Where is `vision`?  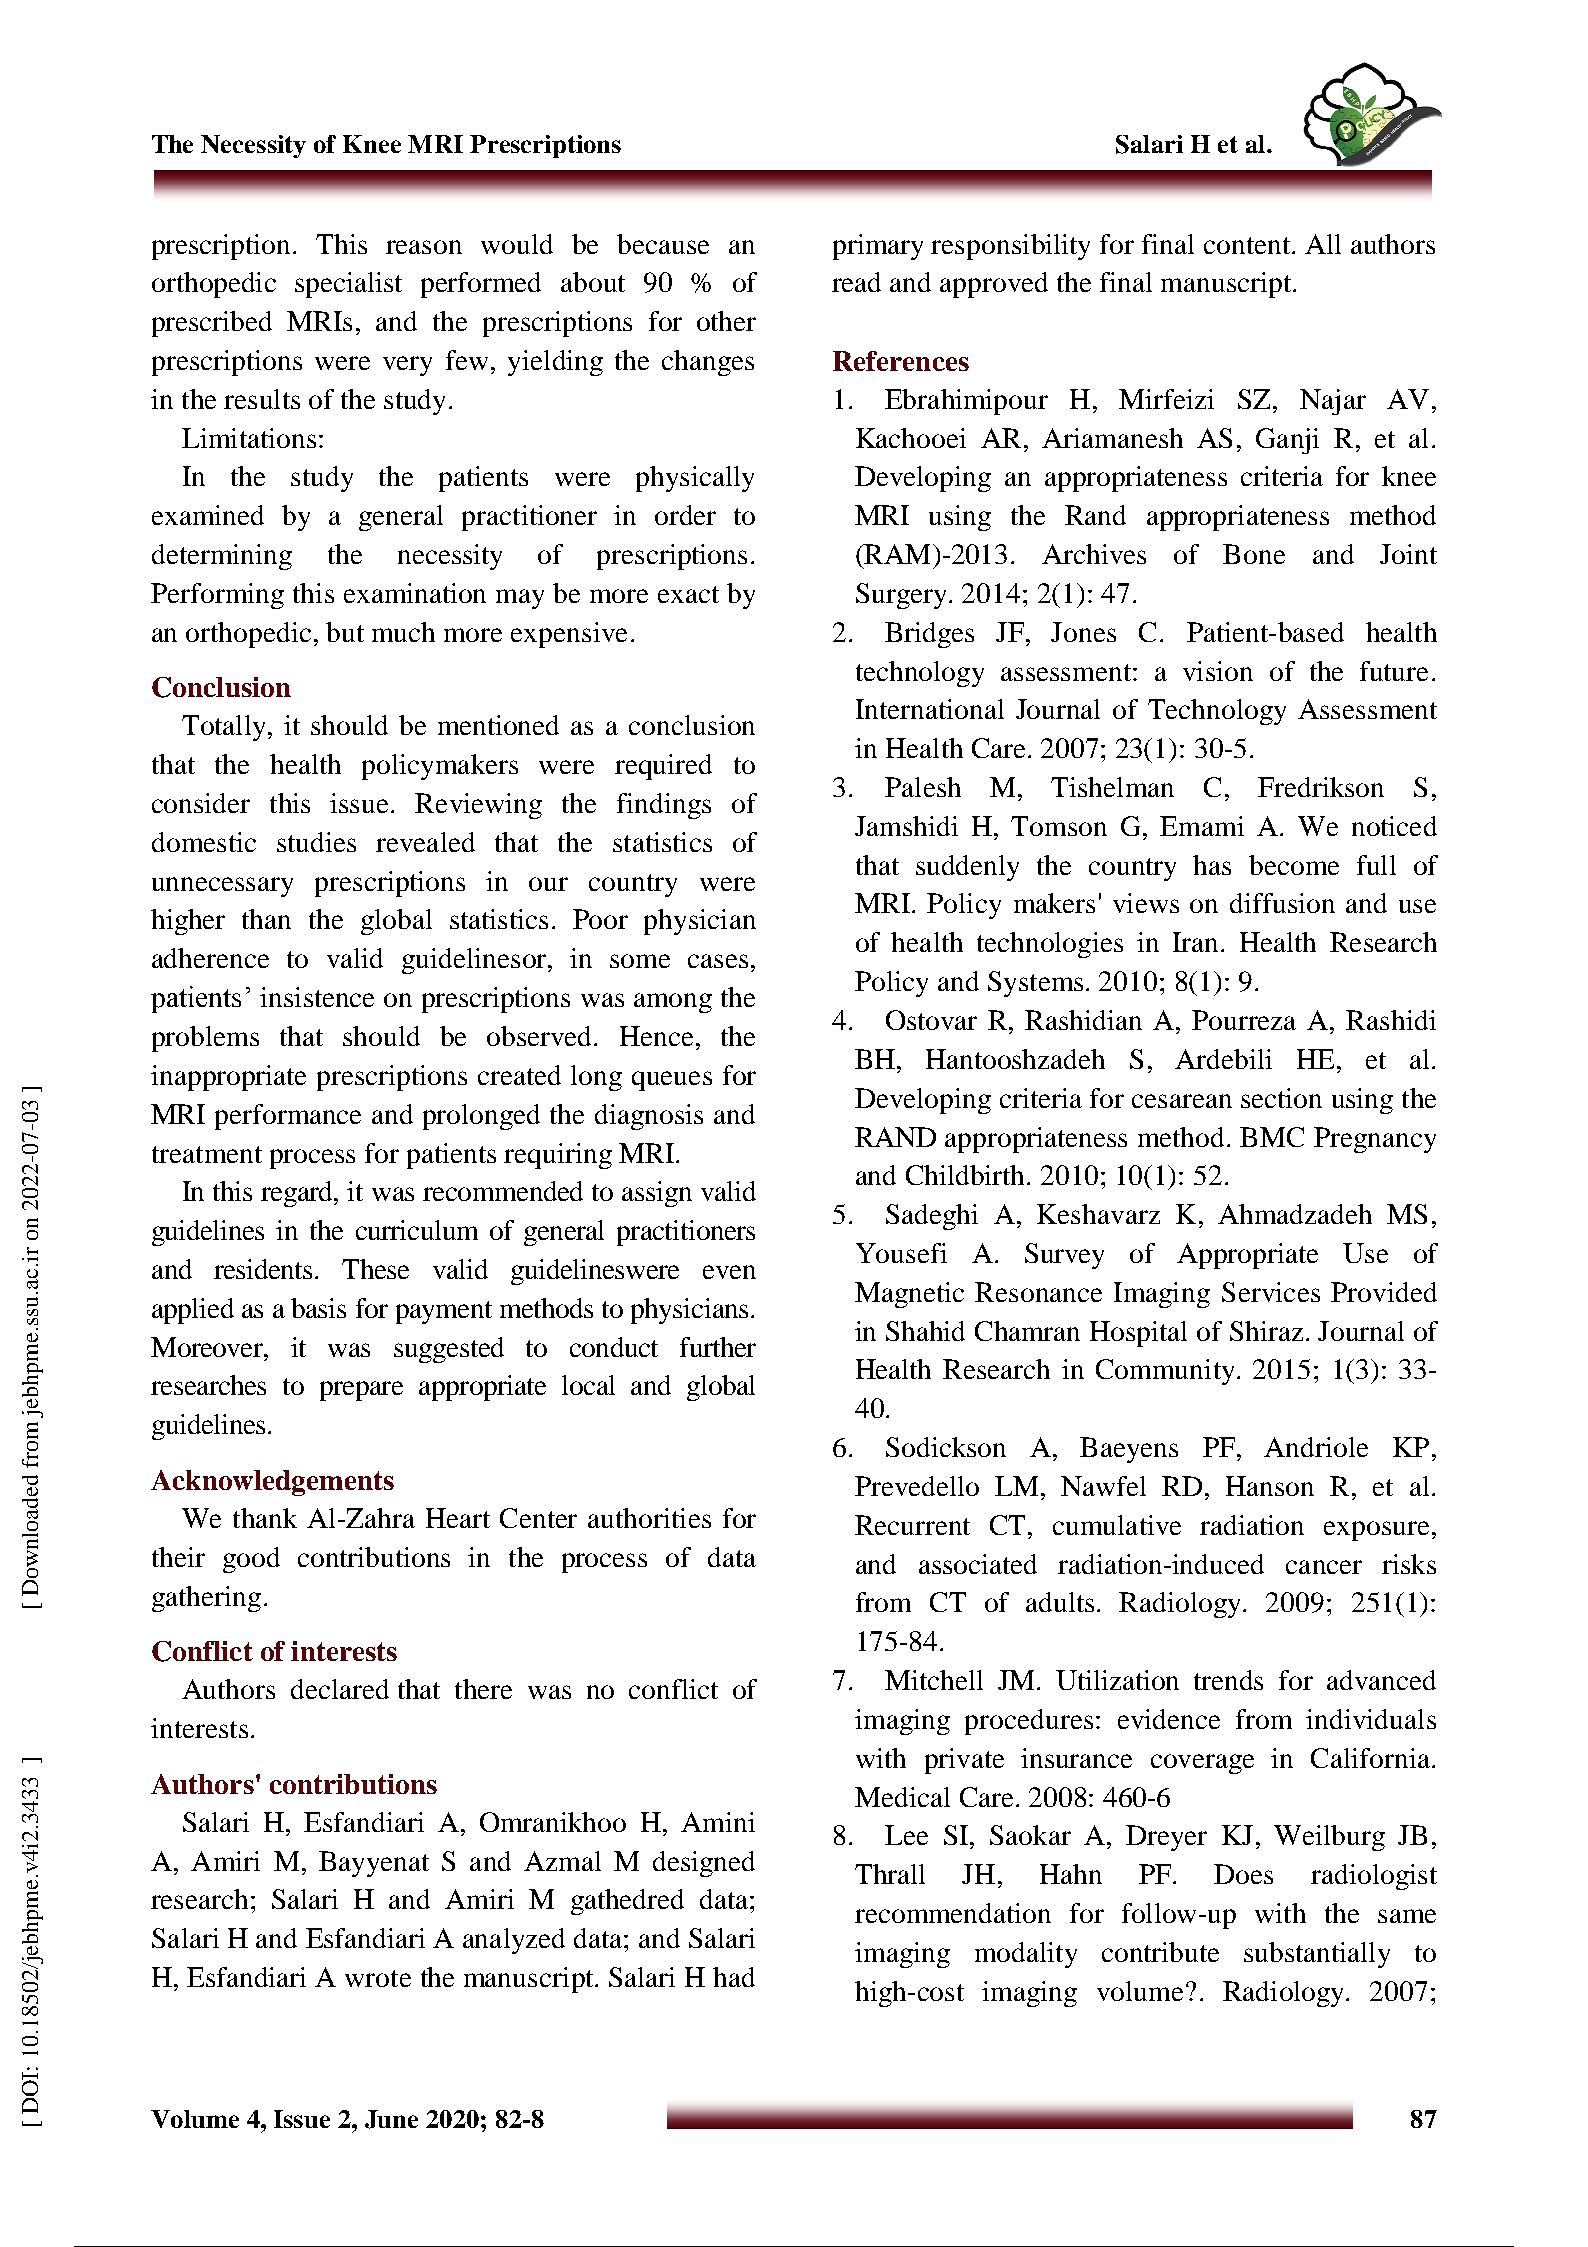
vision is located at coordinates (1218, 671).
